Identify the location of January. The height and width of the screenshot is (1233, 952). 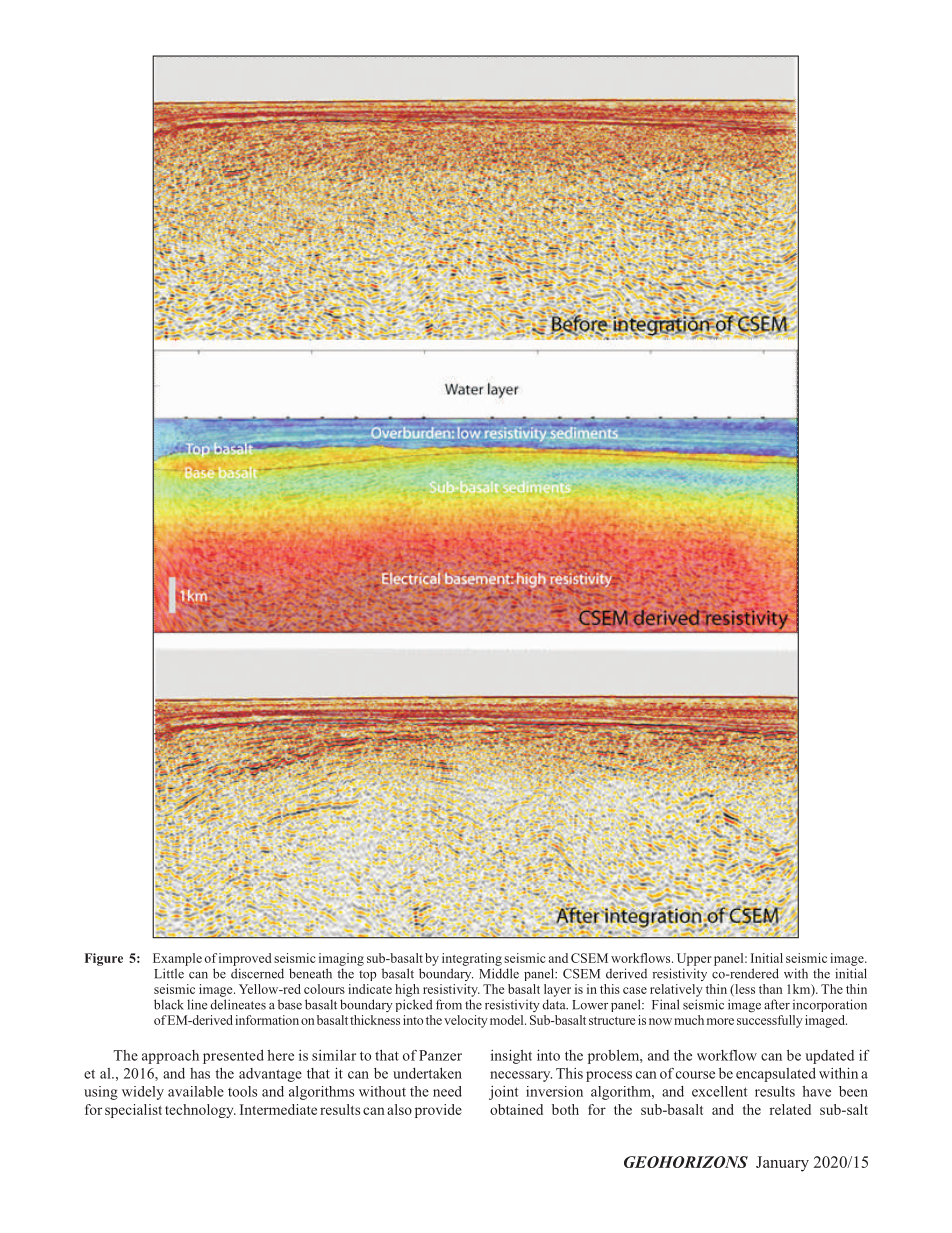
(782, 1164).
